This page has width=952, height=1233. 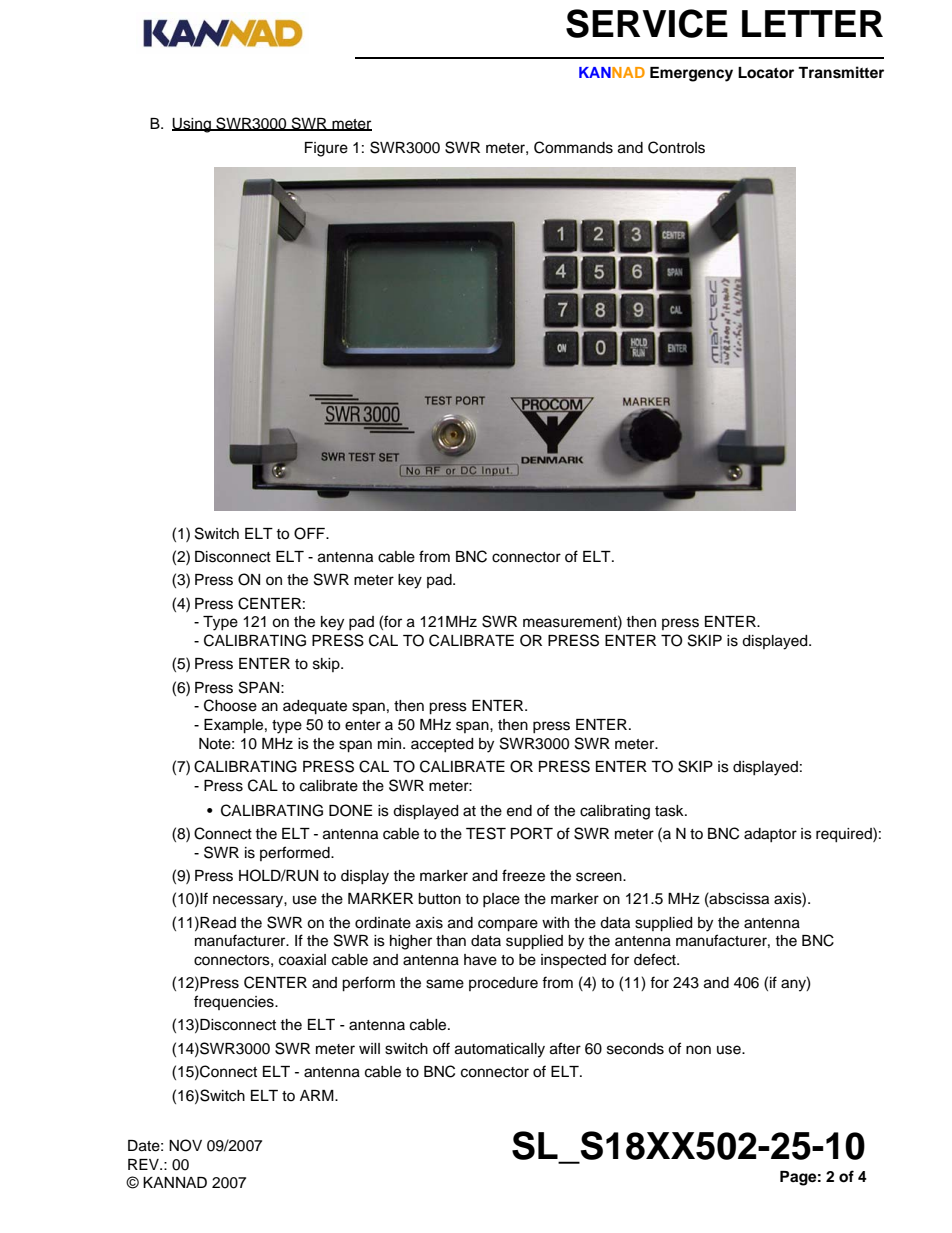 What do you see at coordinates (350, 810) in the page?
I see `DONE` at bounding box center [350, 810].
